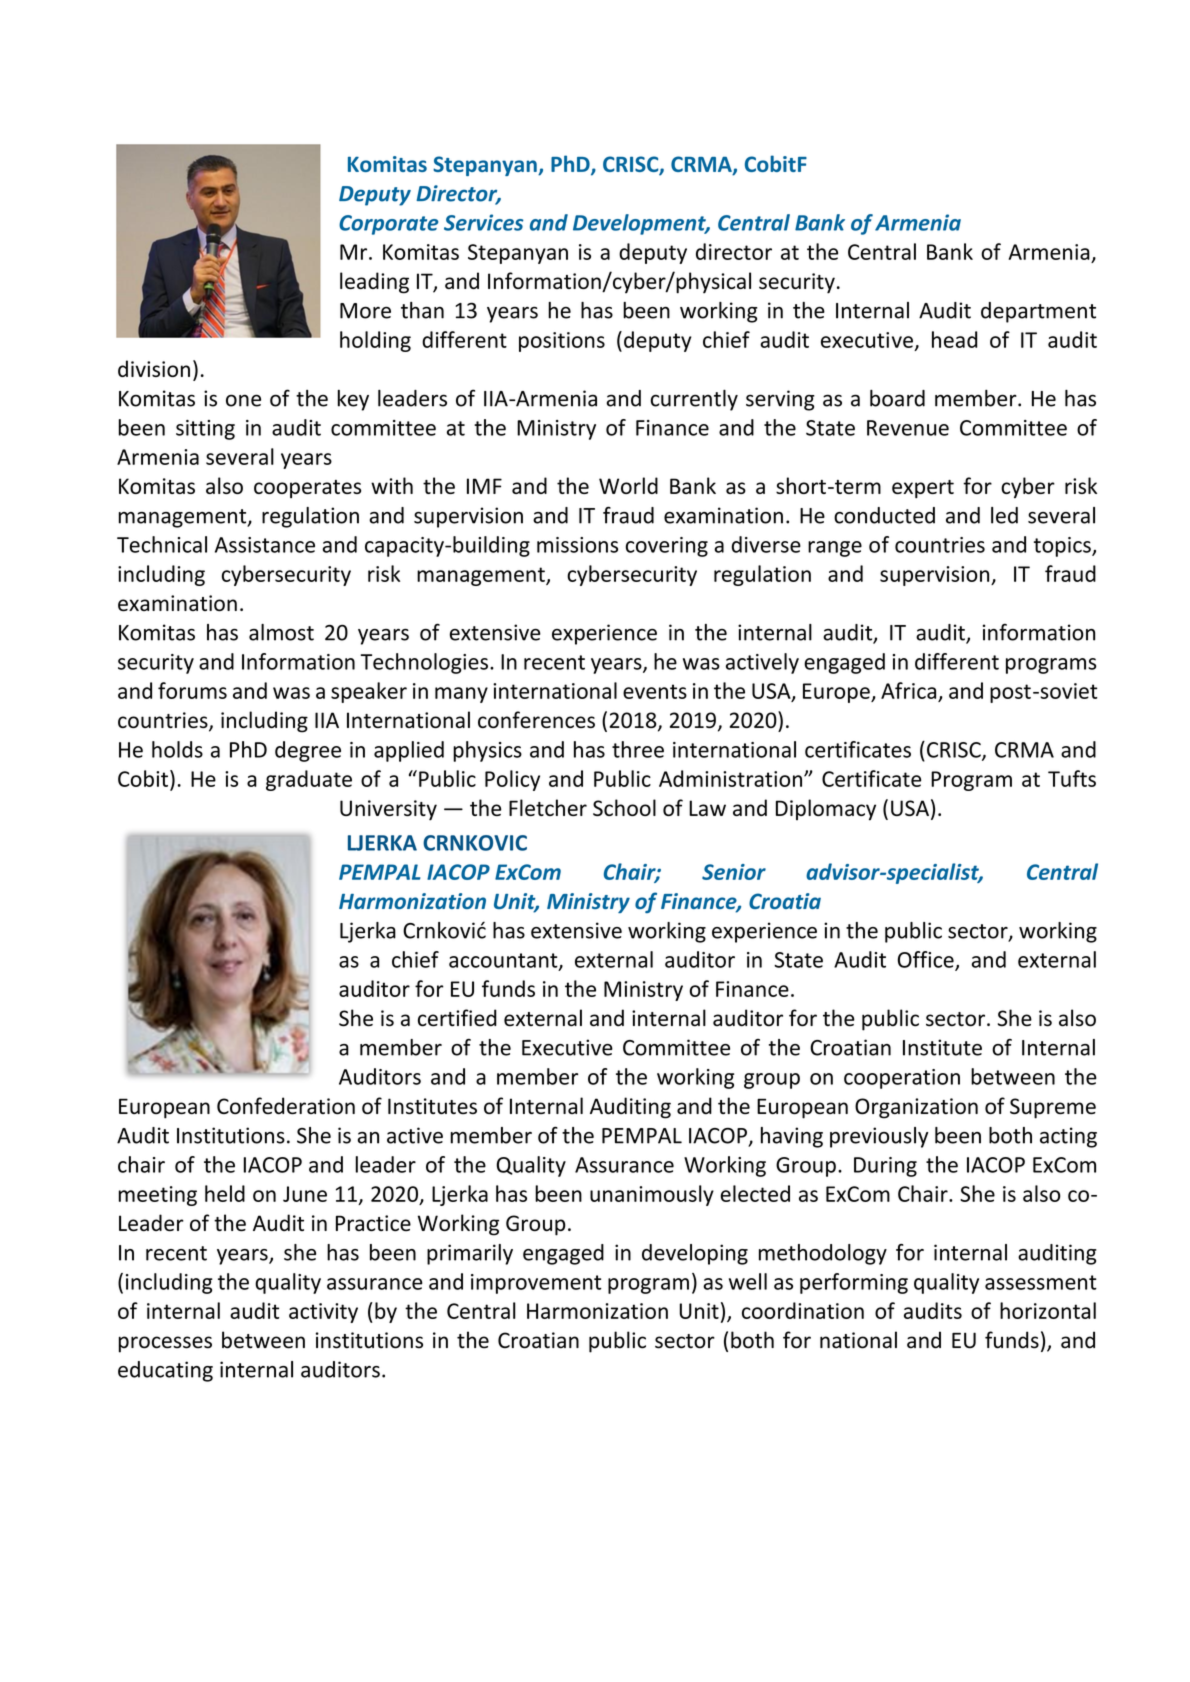 The height and width of the document is (1682, 1190). I want to click on events, so click(655, 691).
